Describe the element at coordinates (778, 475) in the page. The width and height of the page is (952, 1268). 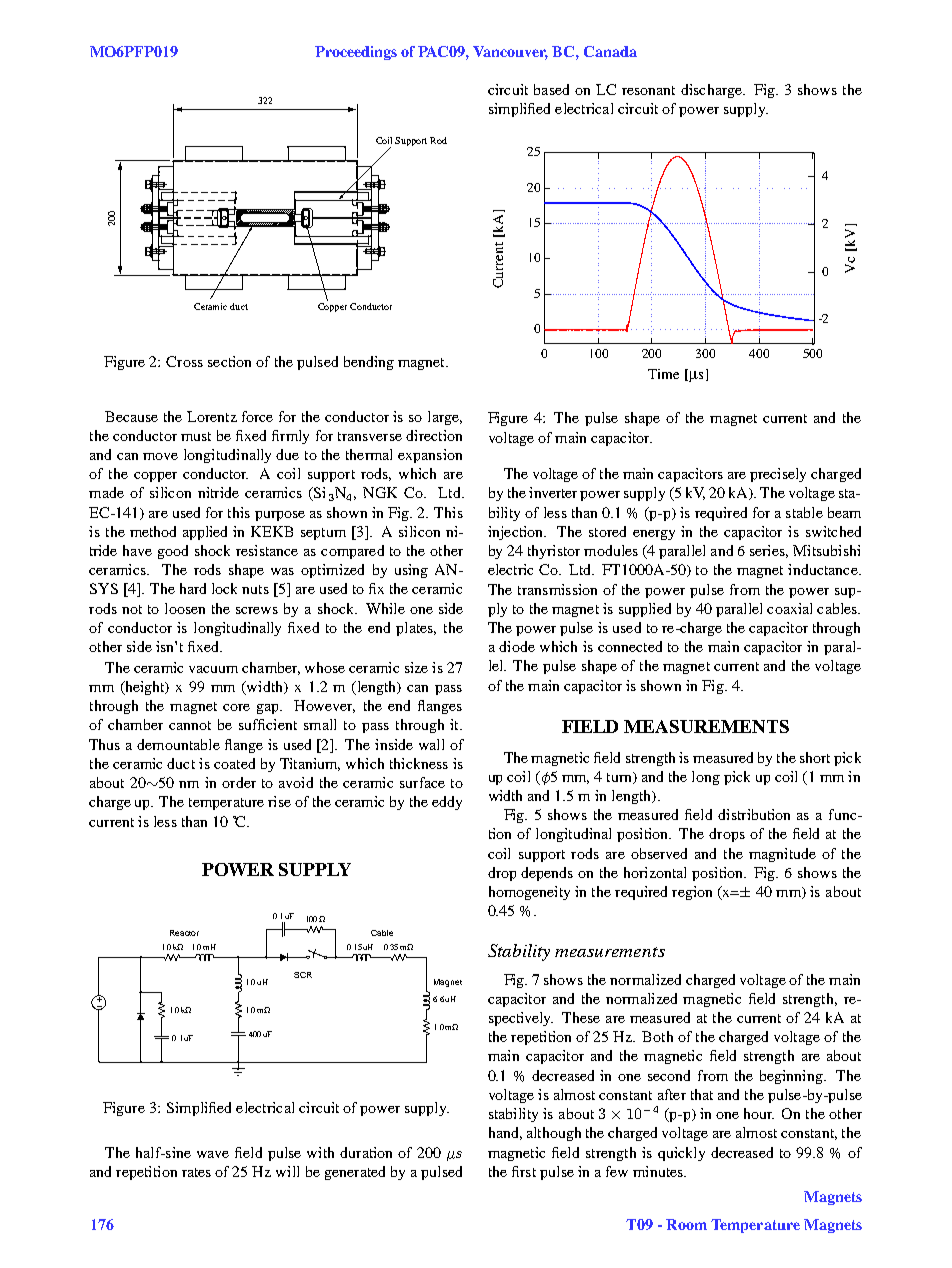
I see `precisely` at that location.
